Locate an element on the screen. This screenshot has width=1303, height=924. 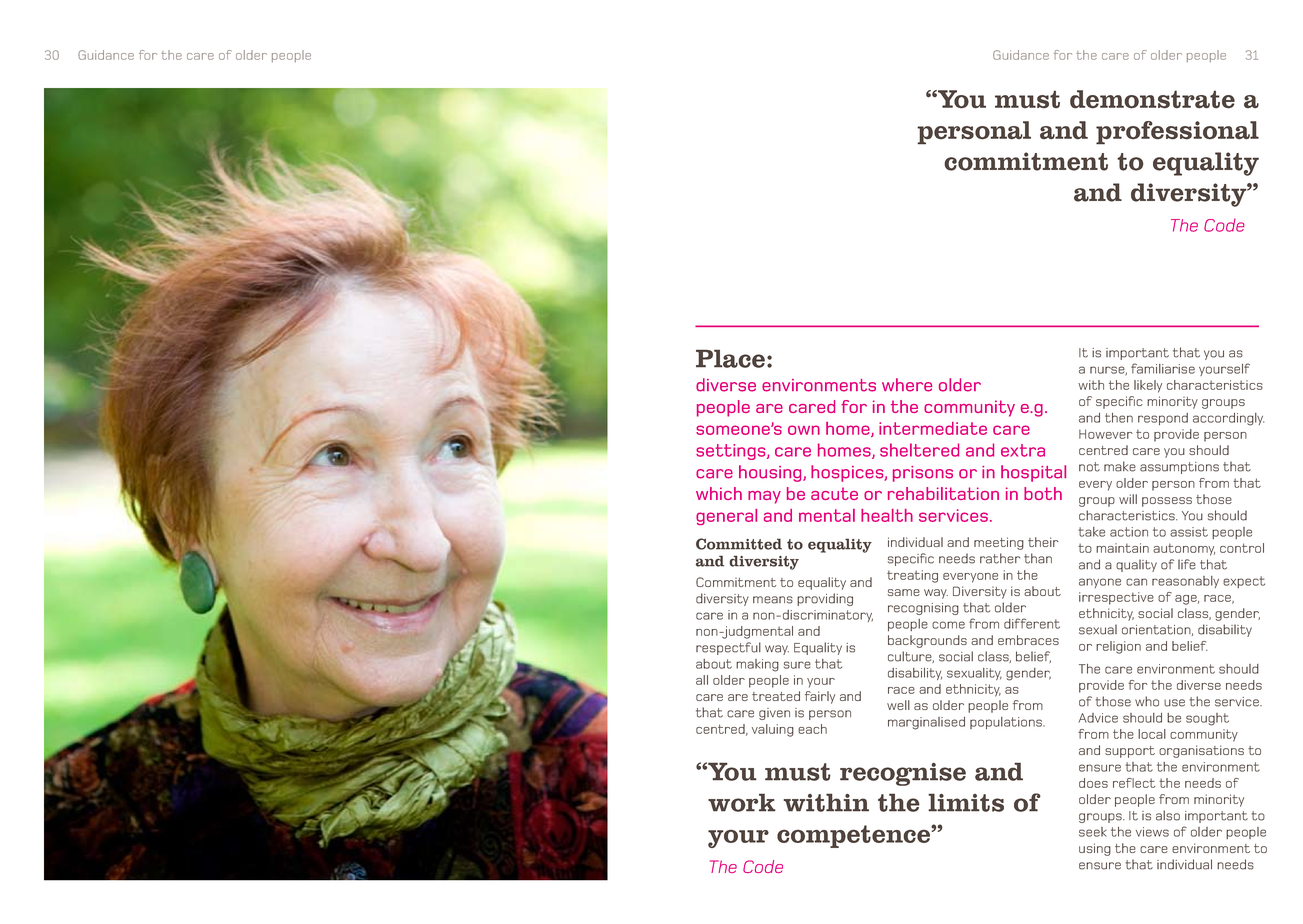
demonstrate is located at coordinates (1152, 99).
